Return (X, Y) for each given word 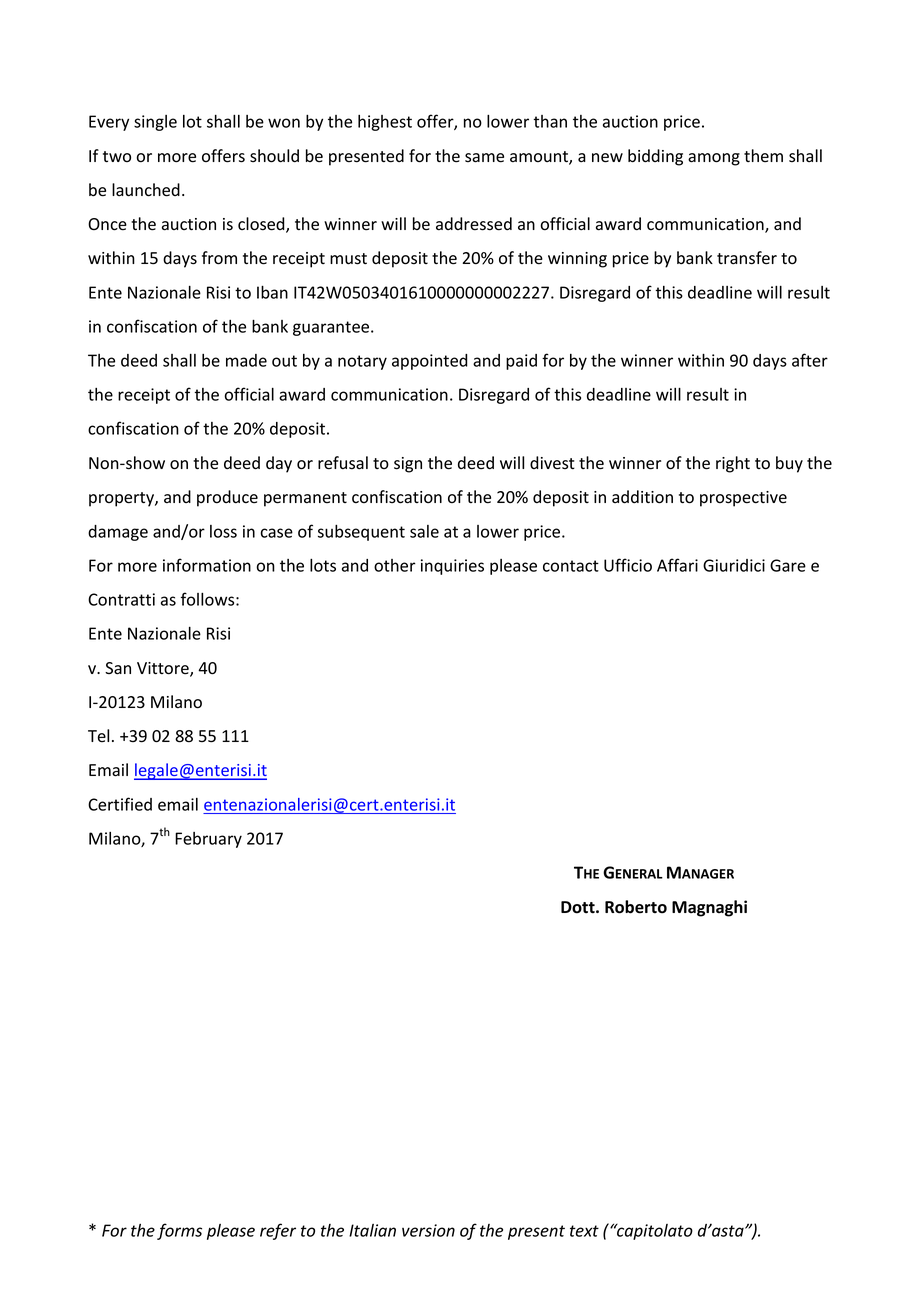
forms (179, 1231)
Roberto (636, 907)
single (155, 123)
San (118, 668)
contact (571, 566)
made (246, 360)
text (584, 1231)
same (484, 158)
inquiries (452, 567)
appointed (430, 362)
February (208, 840)
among (714, 159)
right (733, 464)
